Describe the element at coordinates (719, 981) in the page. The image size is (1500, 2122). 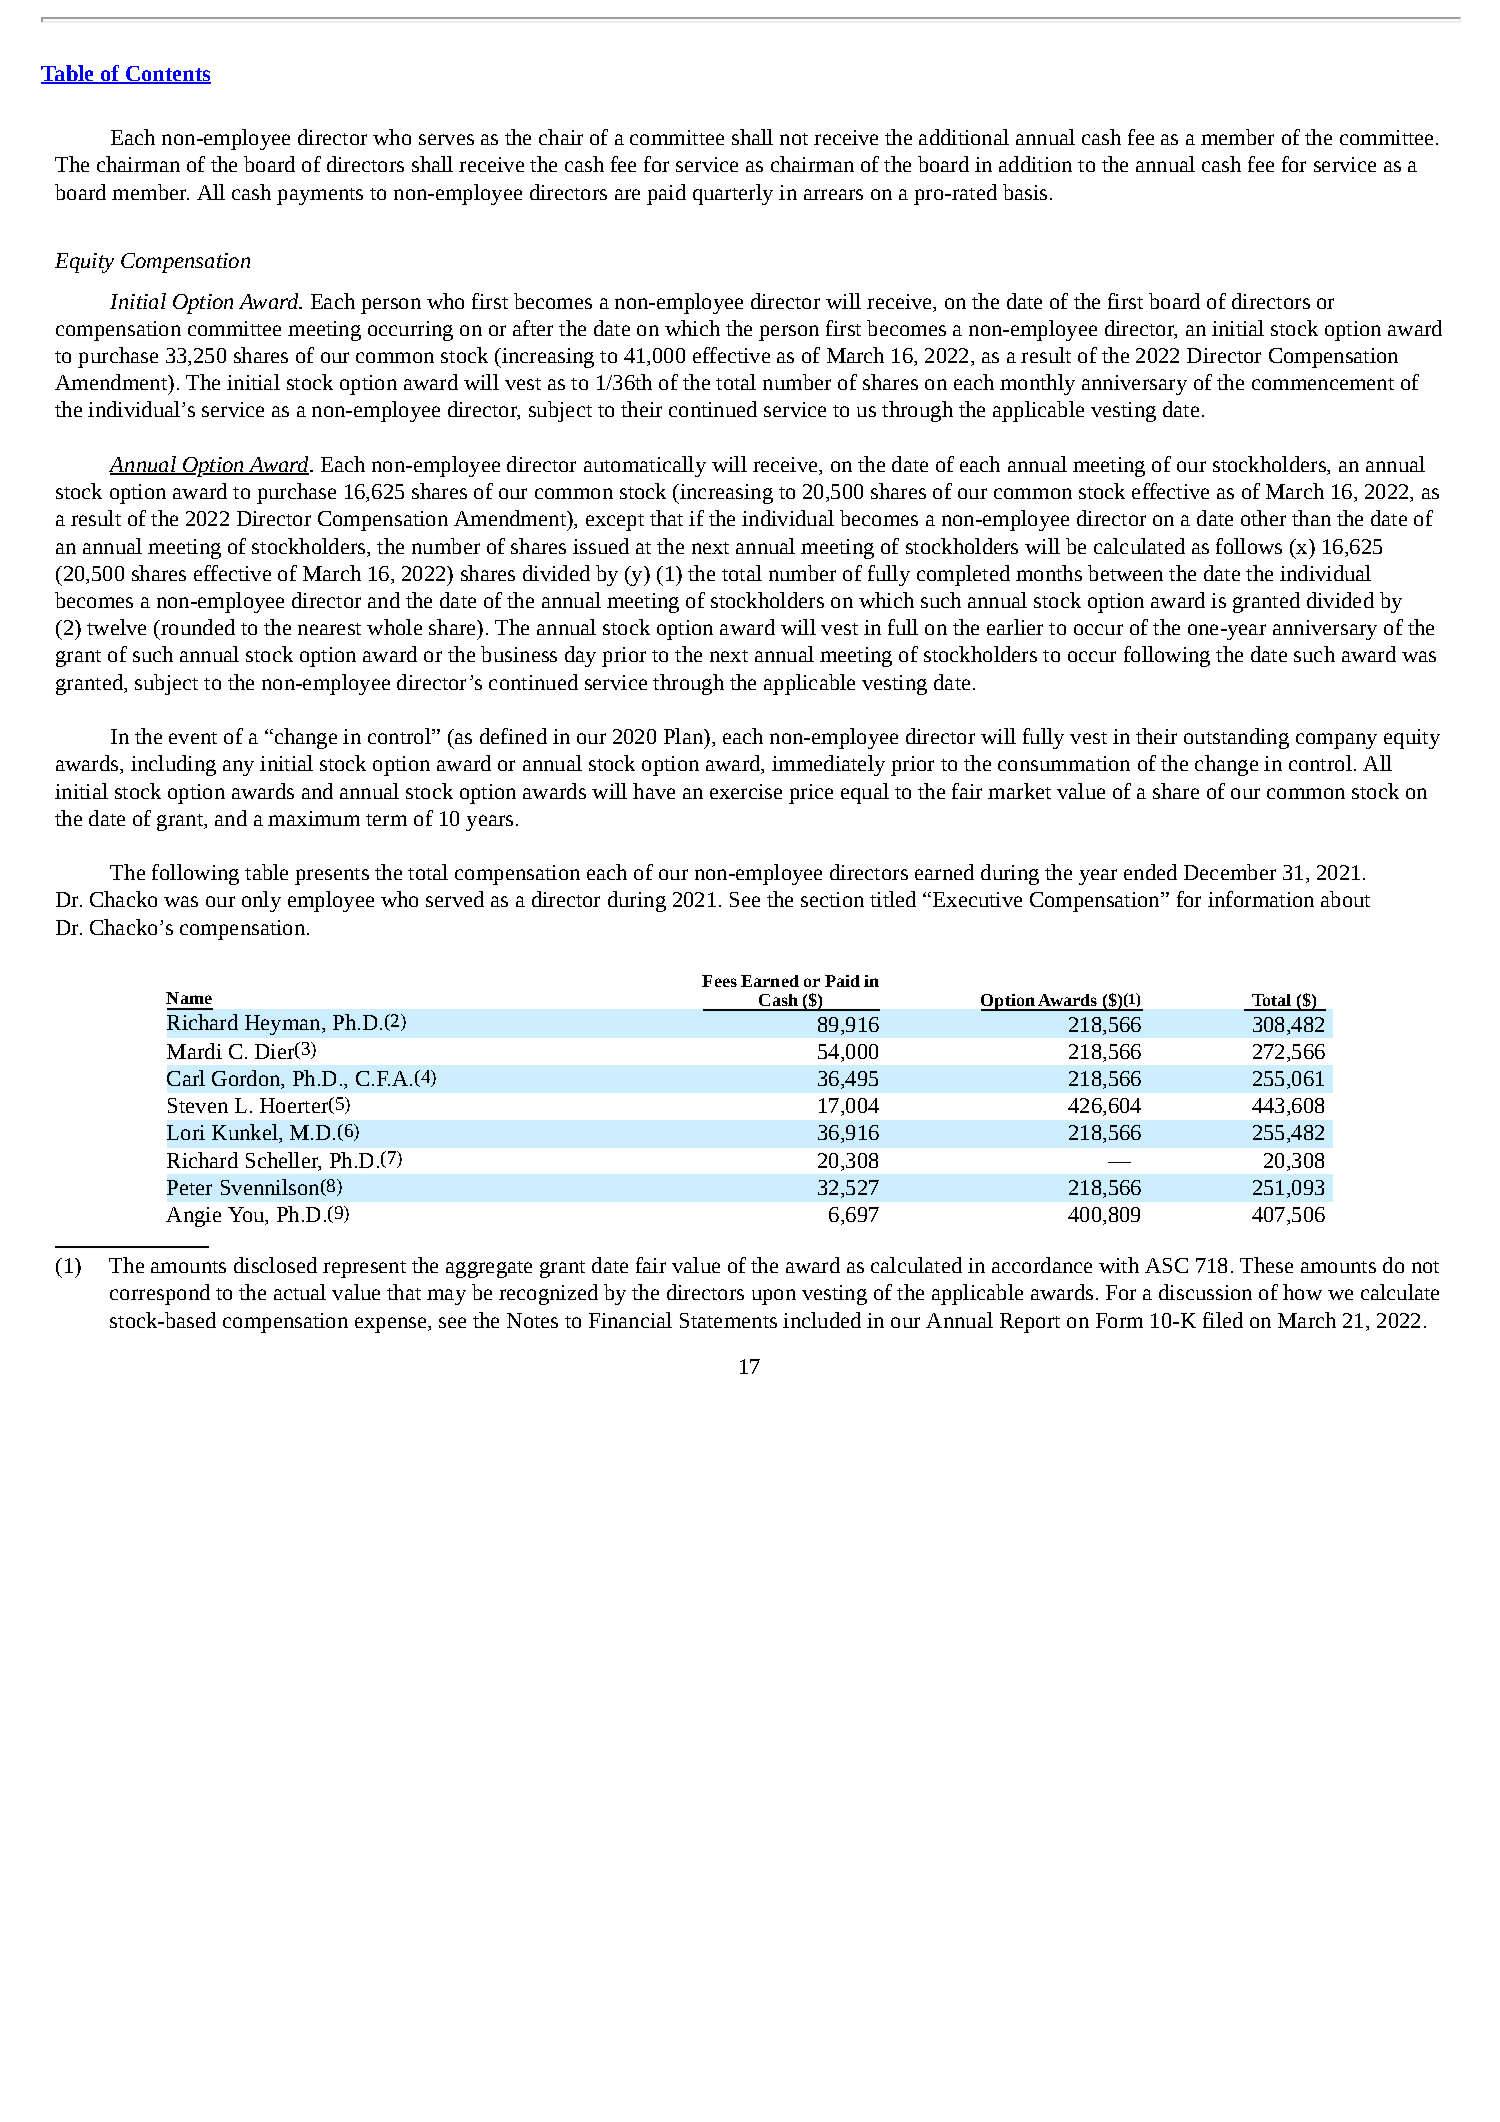
I see `Fees` at that location.
